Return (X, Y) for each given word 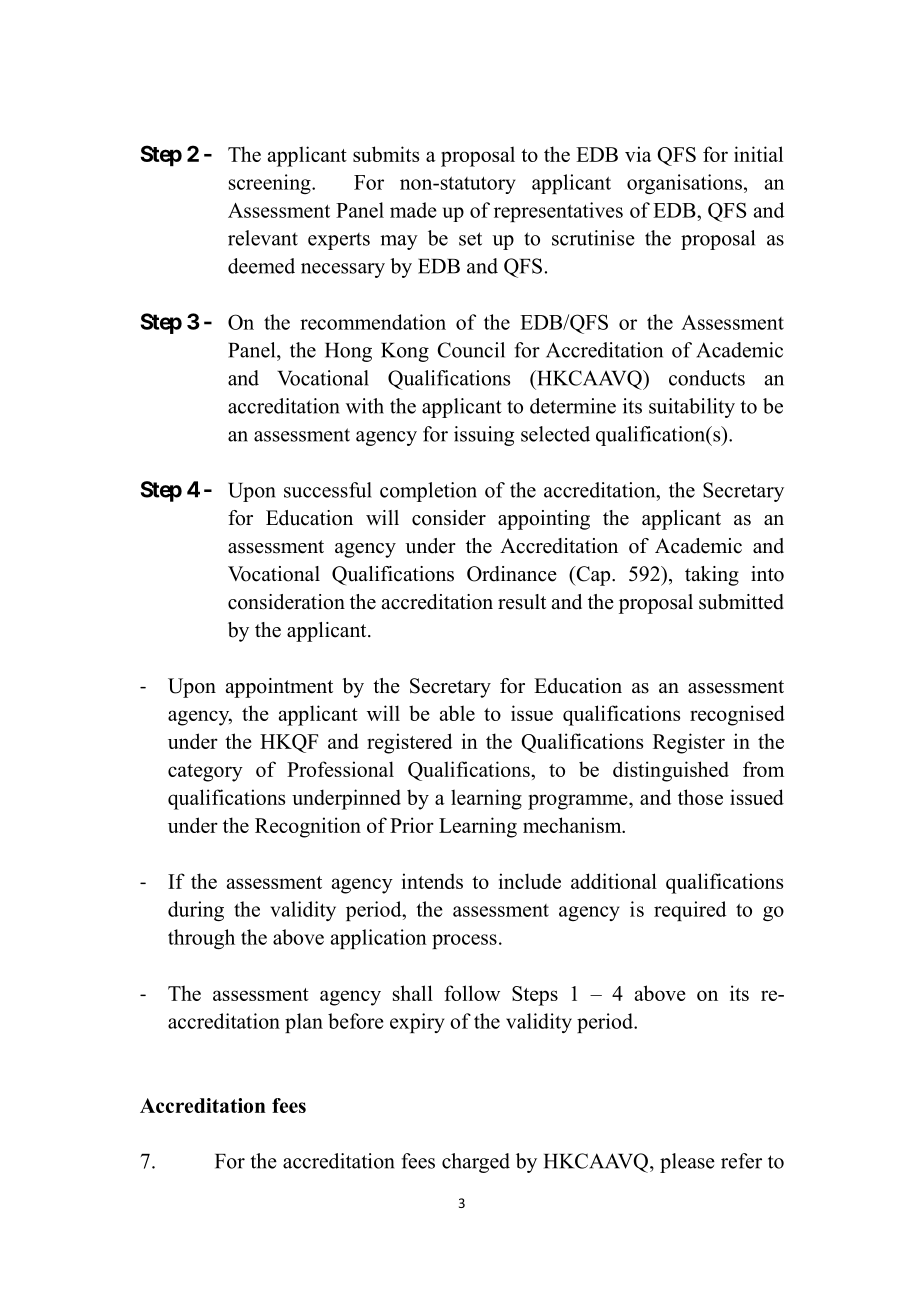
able (457, 713)
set (470, 239)
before (356, 1021)
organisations (684, 184)
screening (271, 184)
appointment (279, 688)
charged (476, 1163)
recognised (737, 715)
